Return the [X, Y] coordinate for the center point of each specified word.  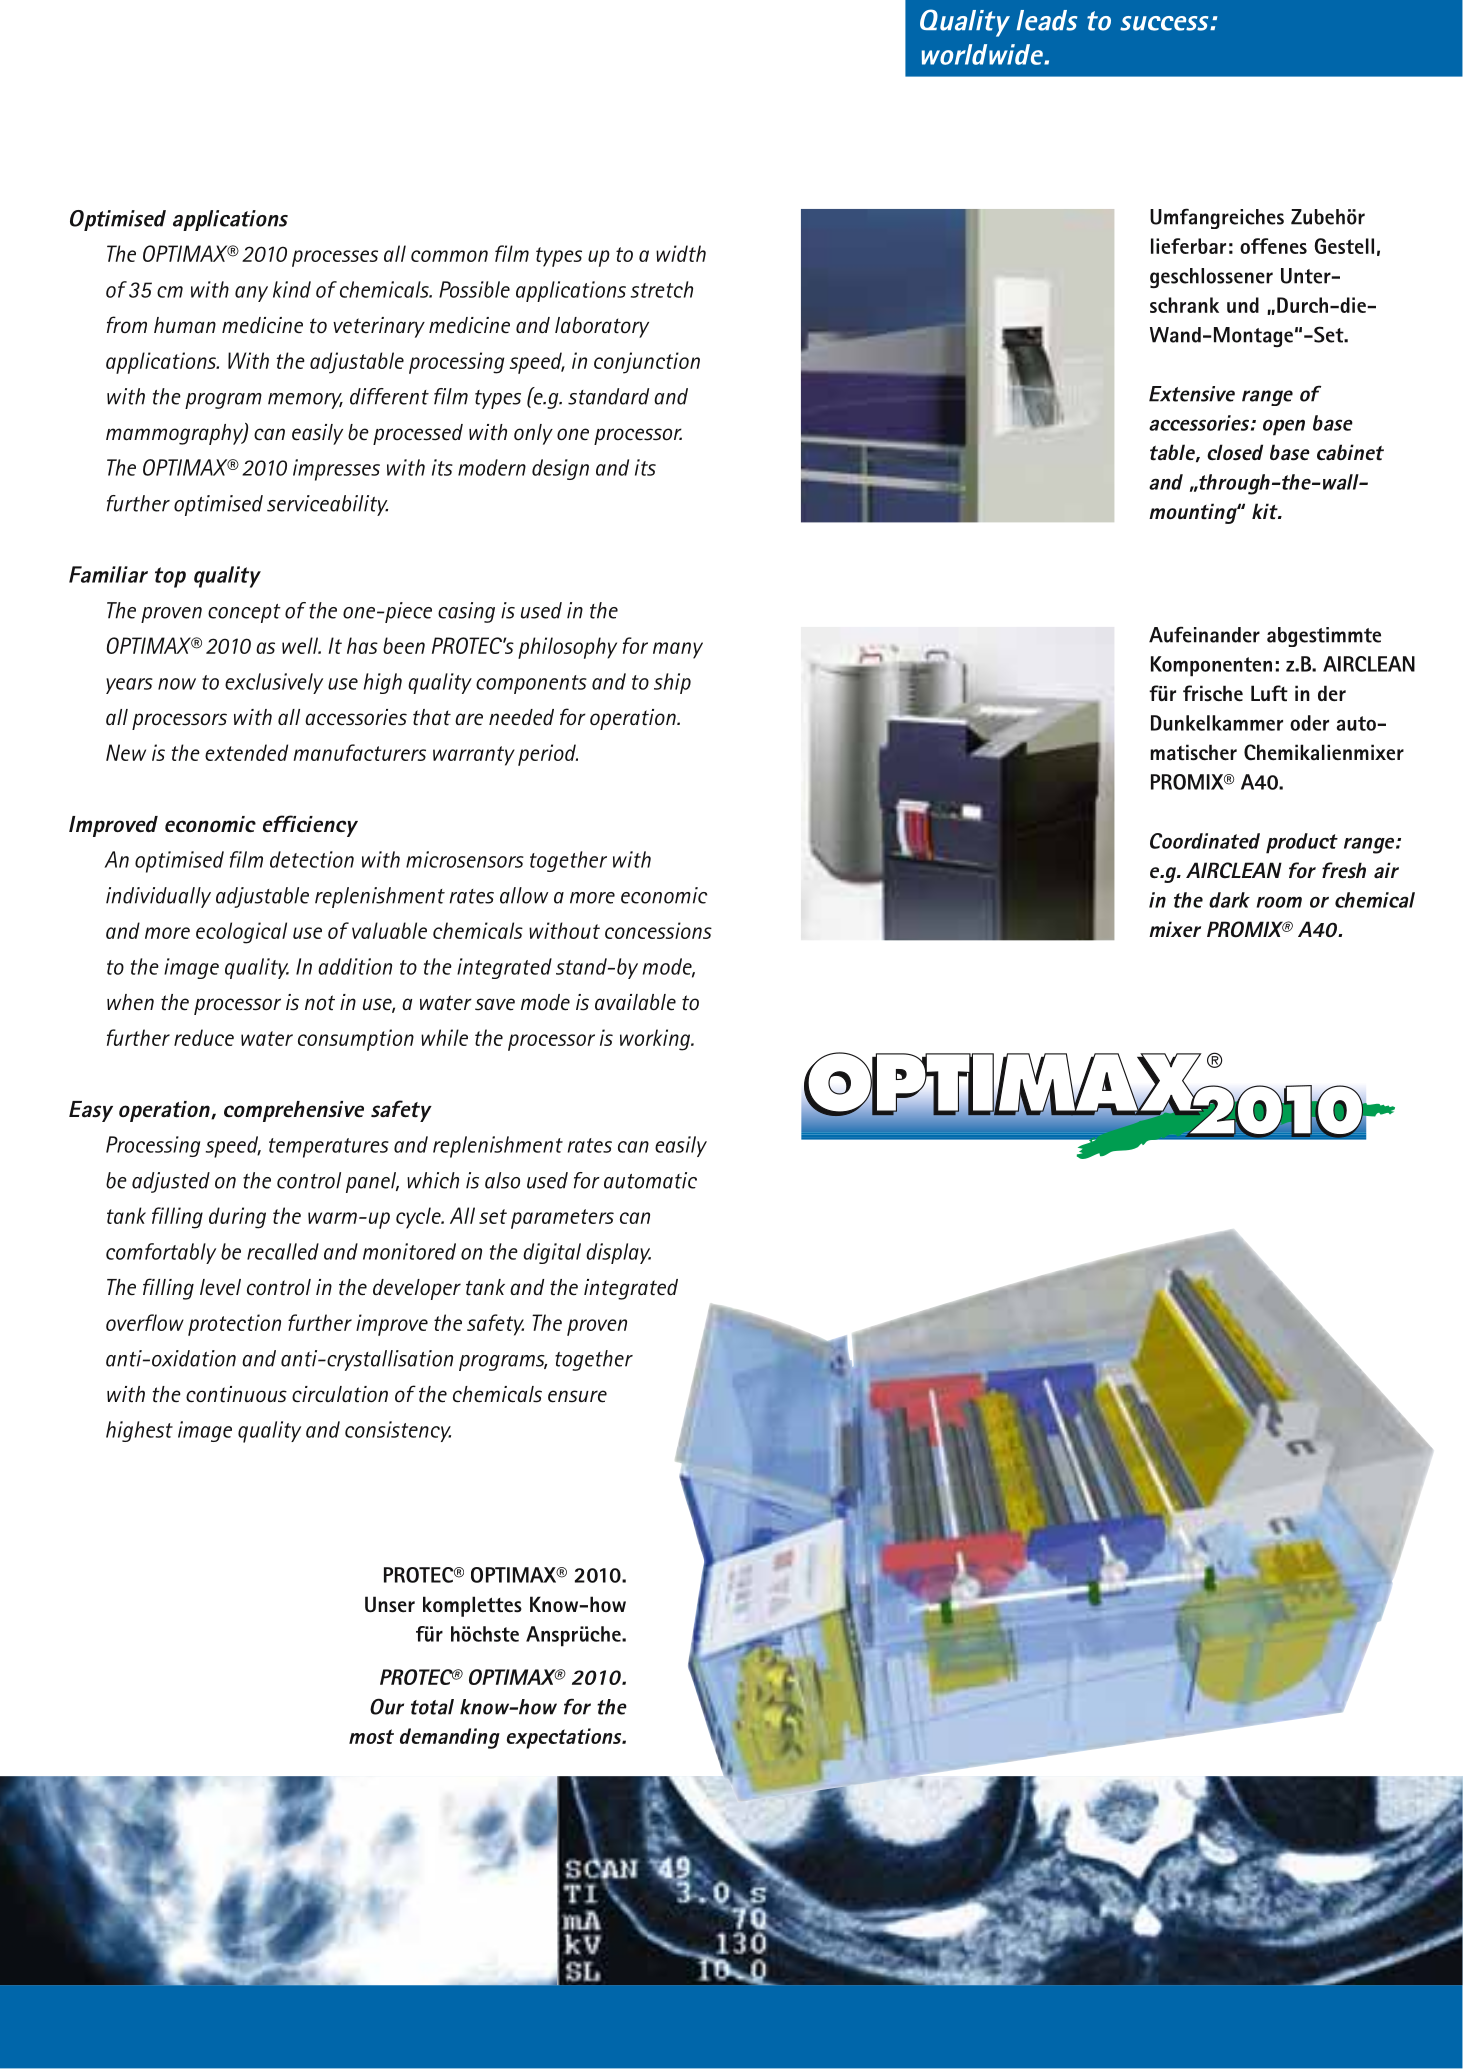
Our [387, 1706]
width [681, 253]
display [618, 1253]
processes [335, 258]
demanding [450, 1738]
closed [1235, 452]
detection [312, 859]
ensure [577, 1396]
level [220, 1287]
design [560, 469]
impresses [336, 470]
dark [1229, 900]
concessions [658, 930]
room [1279, 902]
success [1165, 23]
